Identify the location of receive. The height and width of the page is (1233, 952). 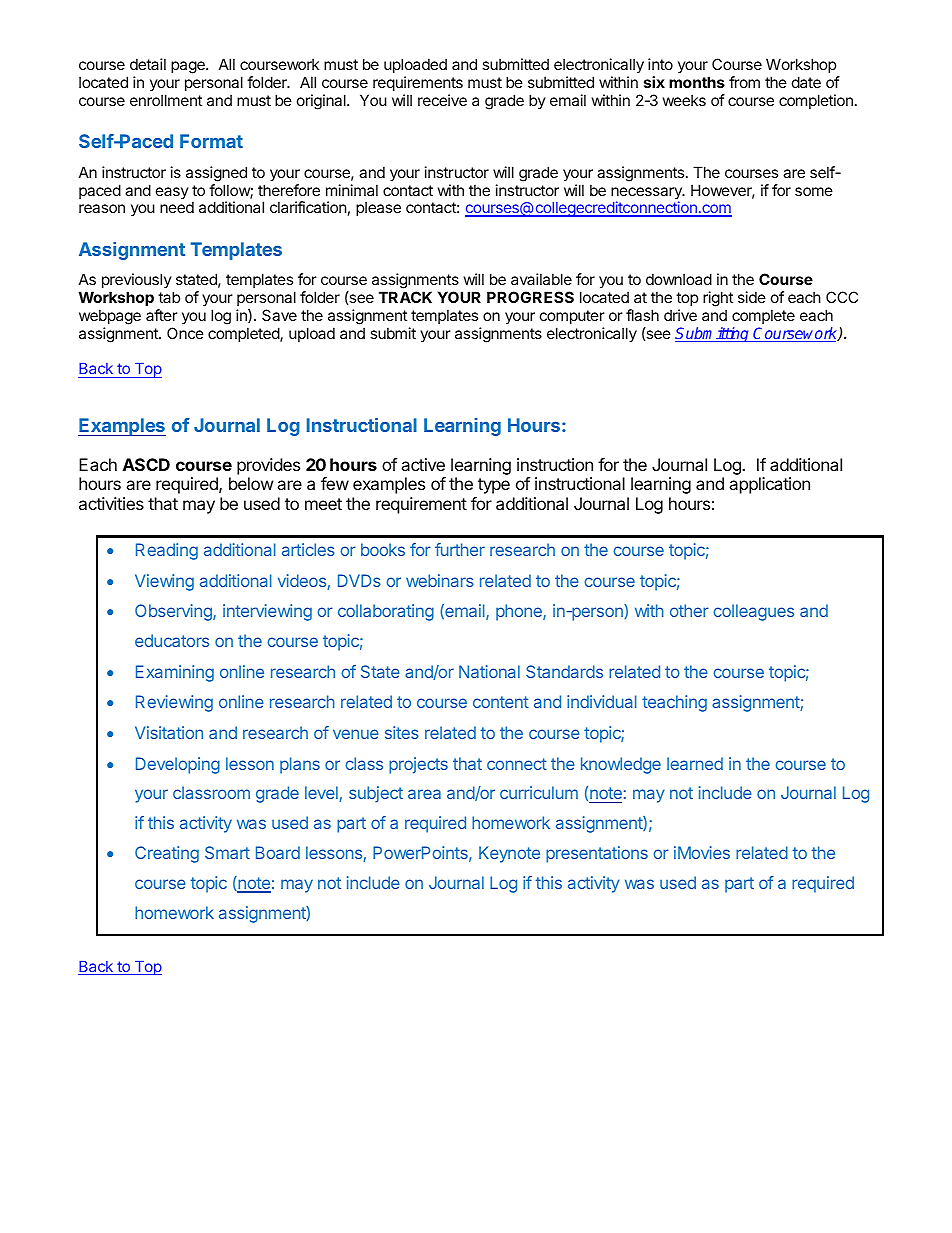
(442, 100).
